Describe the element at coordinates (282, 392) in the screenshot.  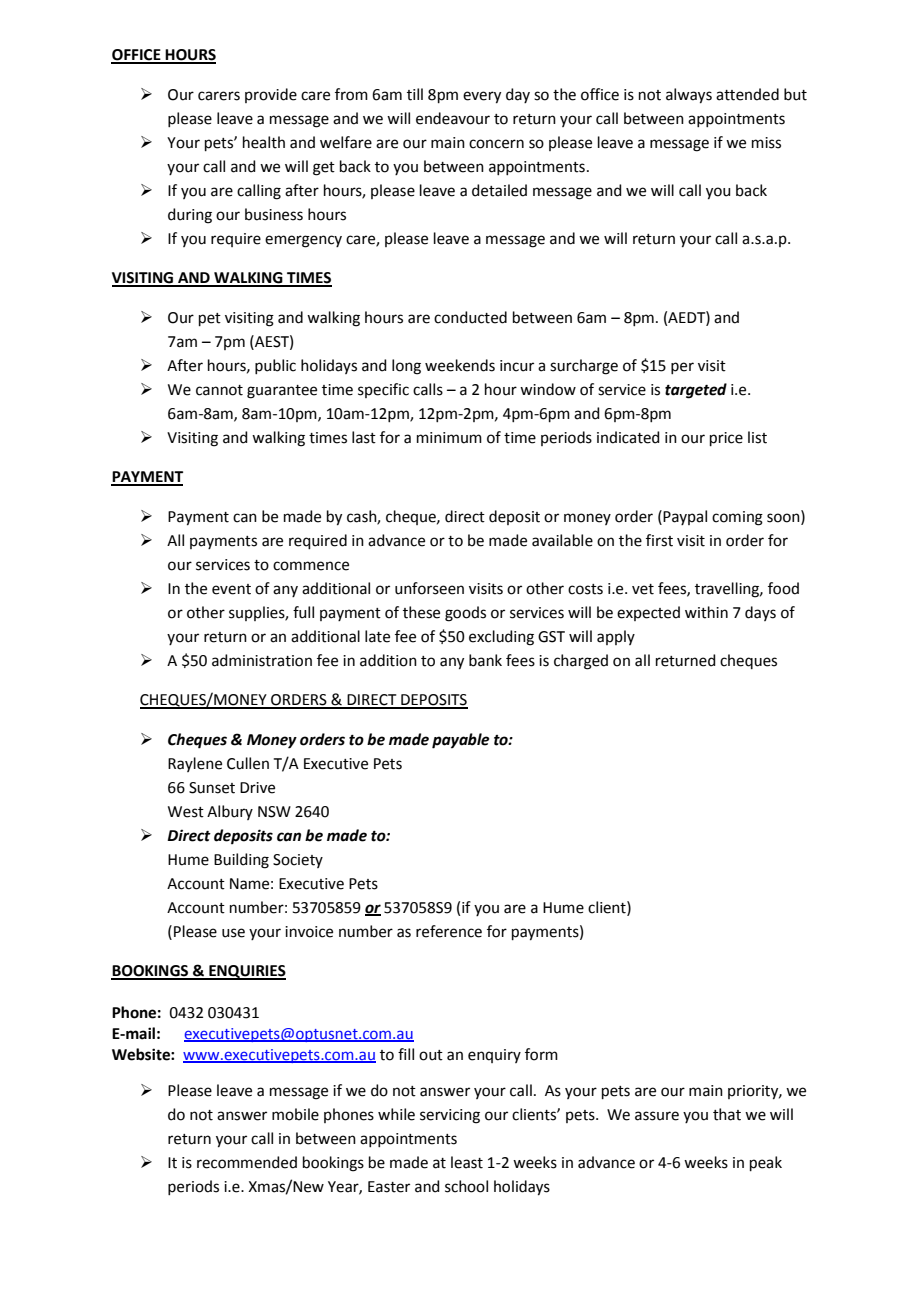
I see `guarantee` at that location.
